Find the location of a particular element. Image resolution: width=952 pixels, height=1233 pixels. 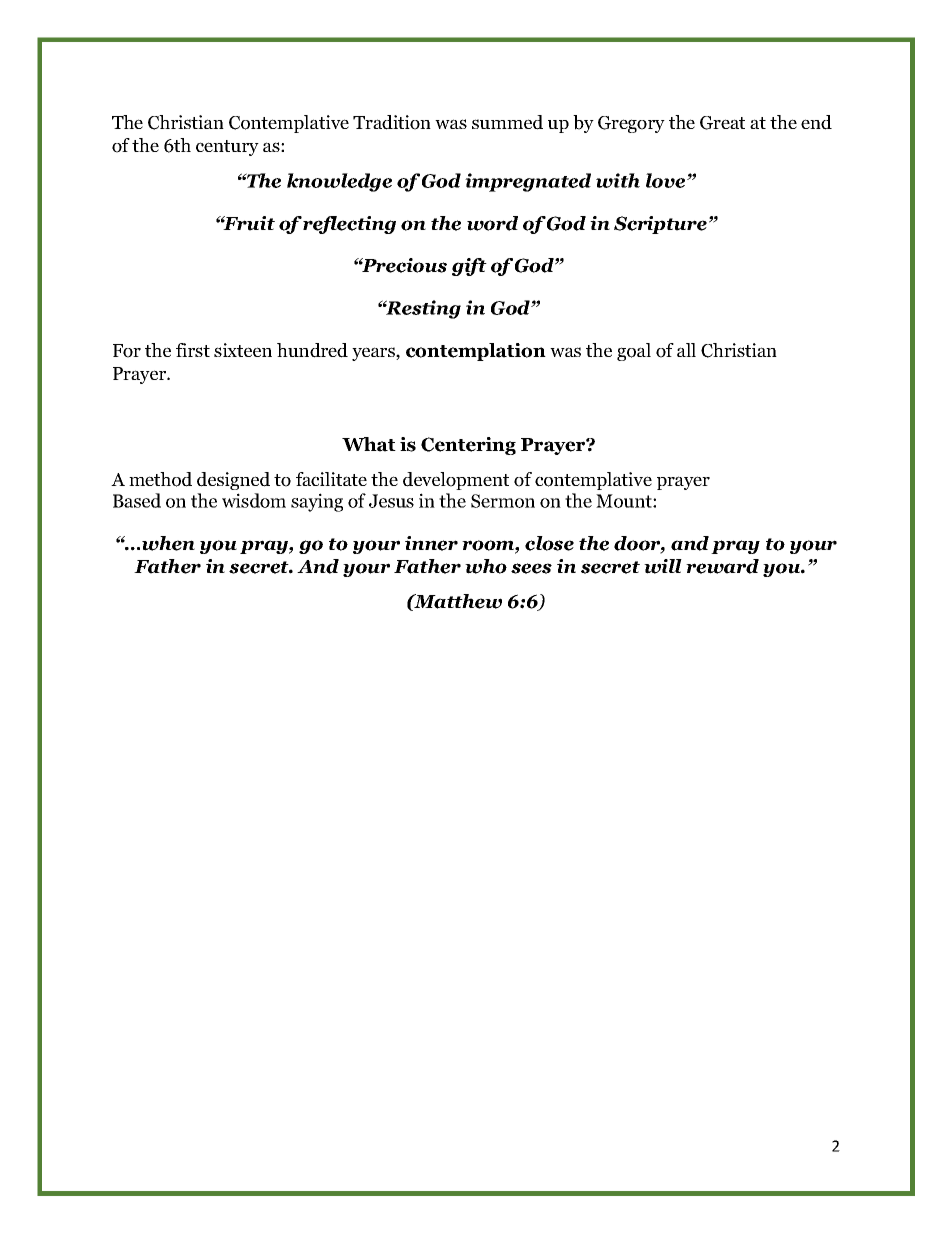

summed is located at coordinates (507, 122).
